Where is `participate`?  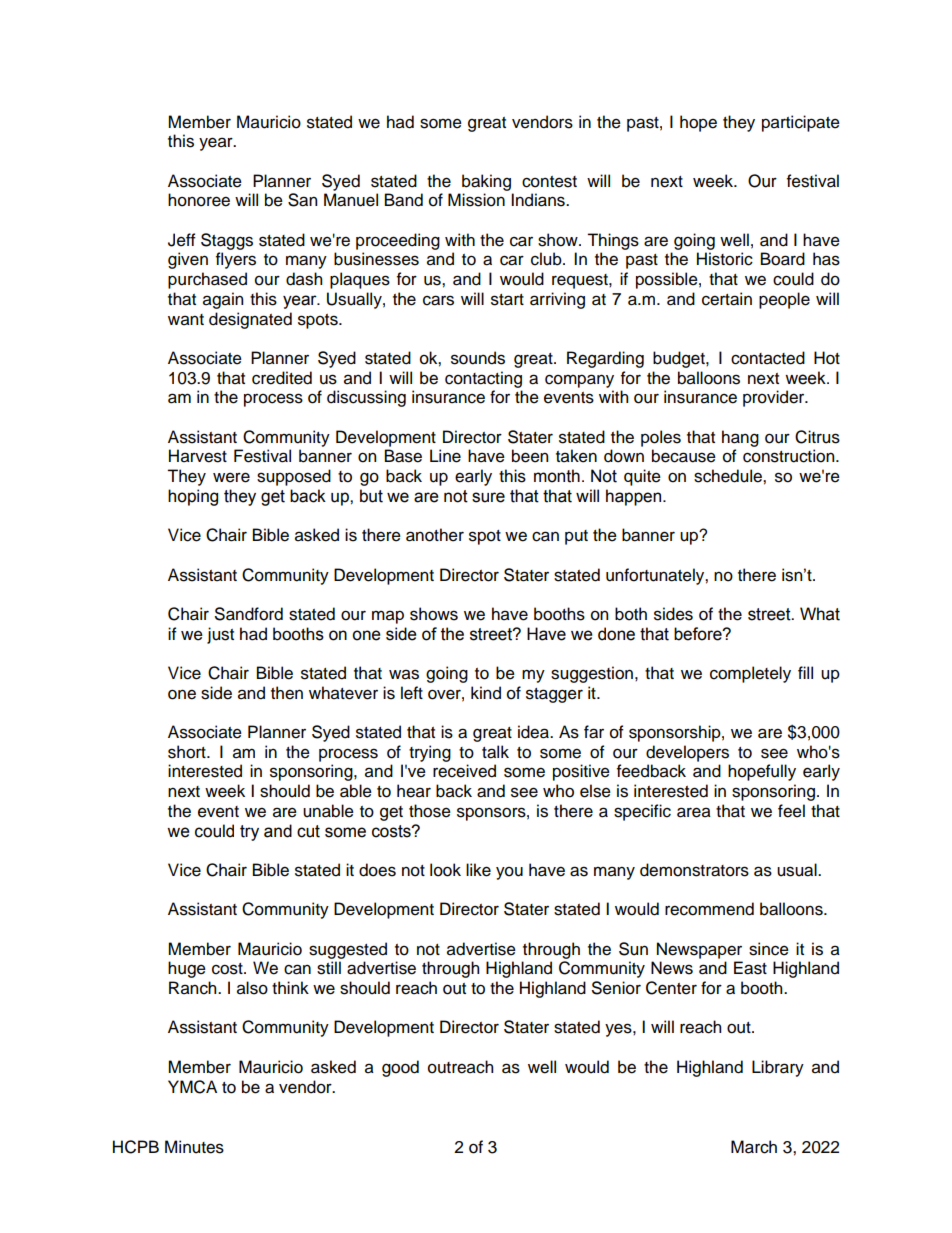
participate is located at coordinates (801, 123).
